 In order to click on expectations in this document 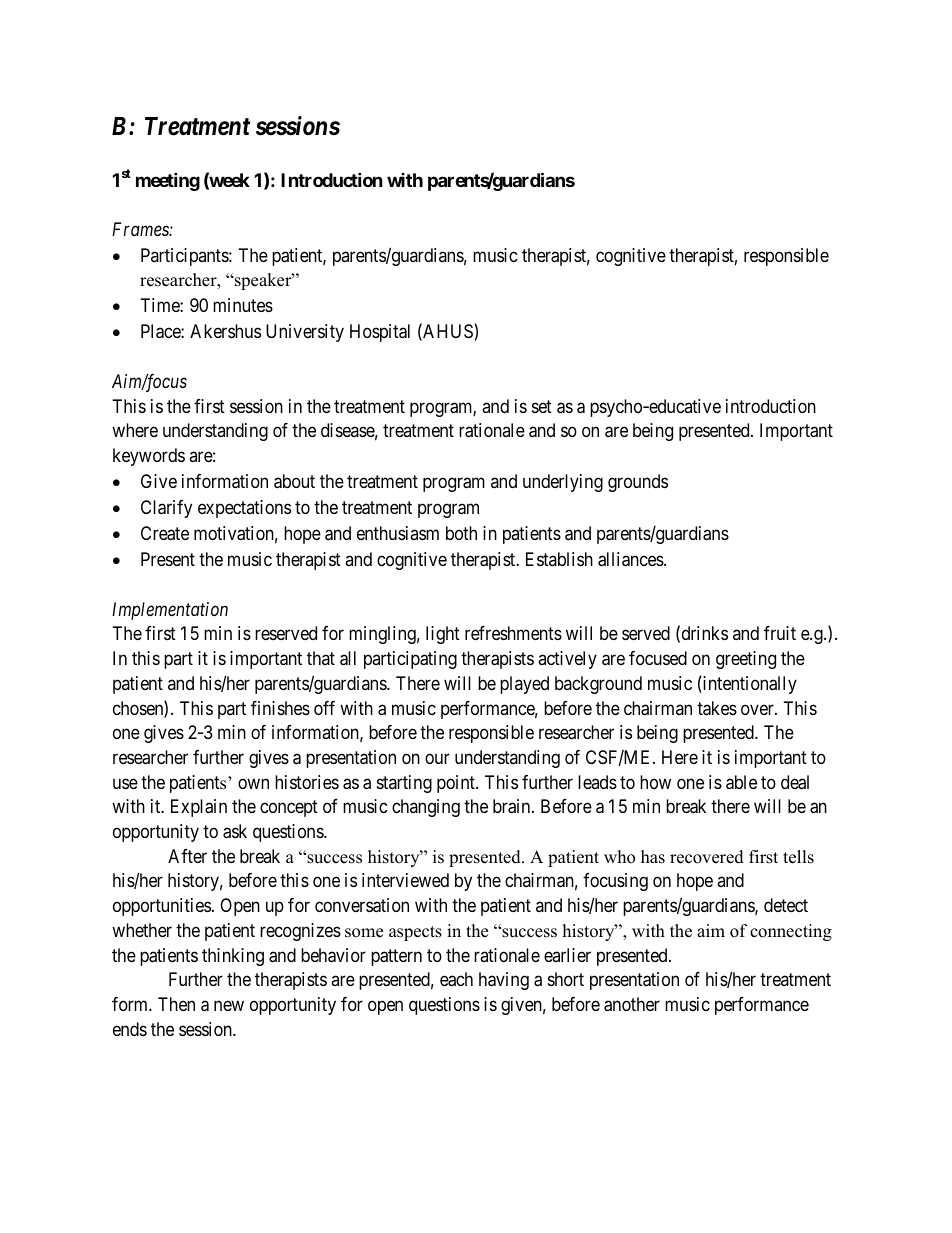, I will do `click(244, 509)`.
